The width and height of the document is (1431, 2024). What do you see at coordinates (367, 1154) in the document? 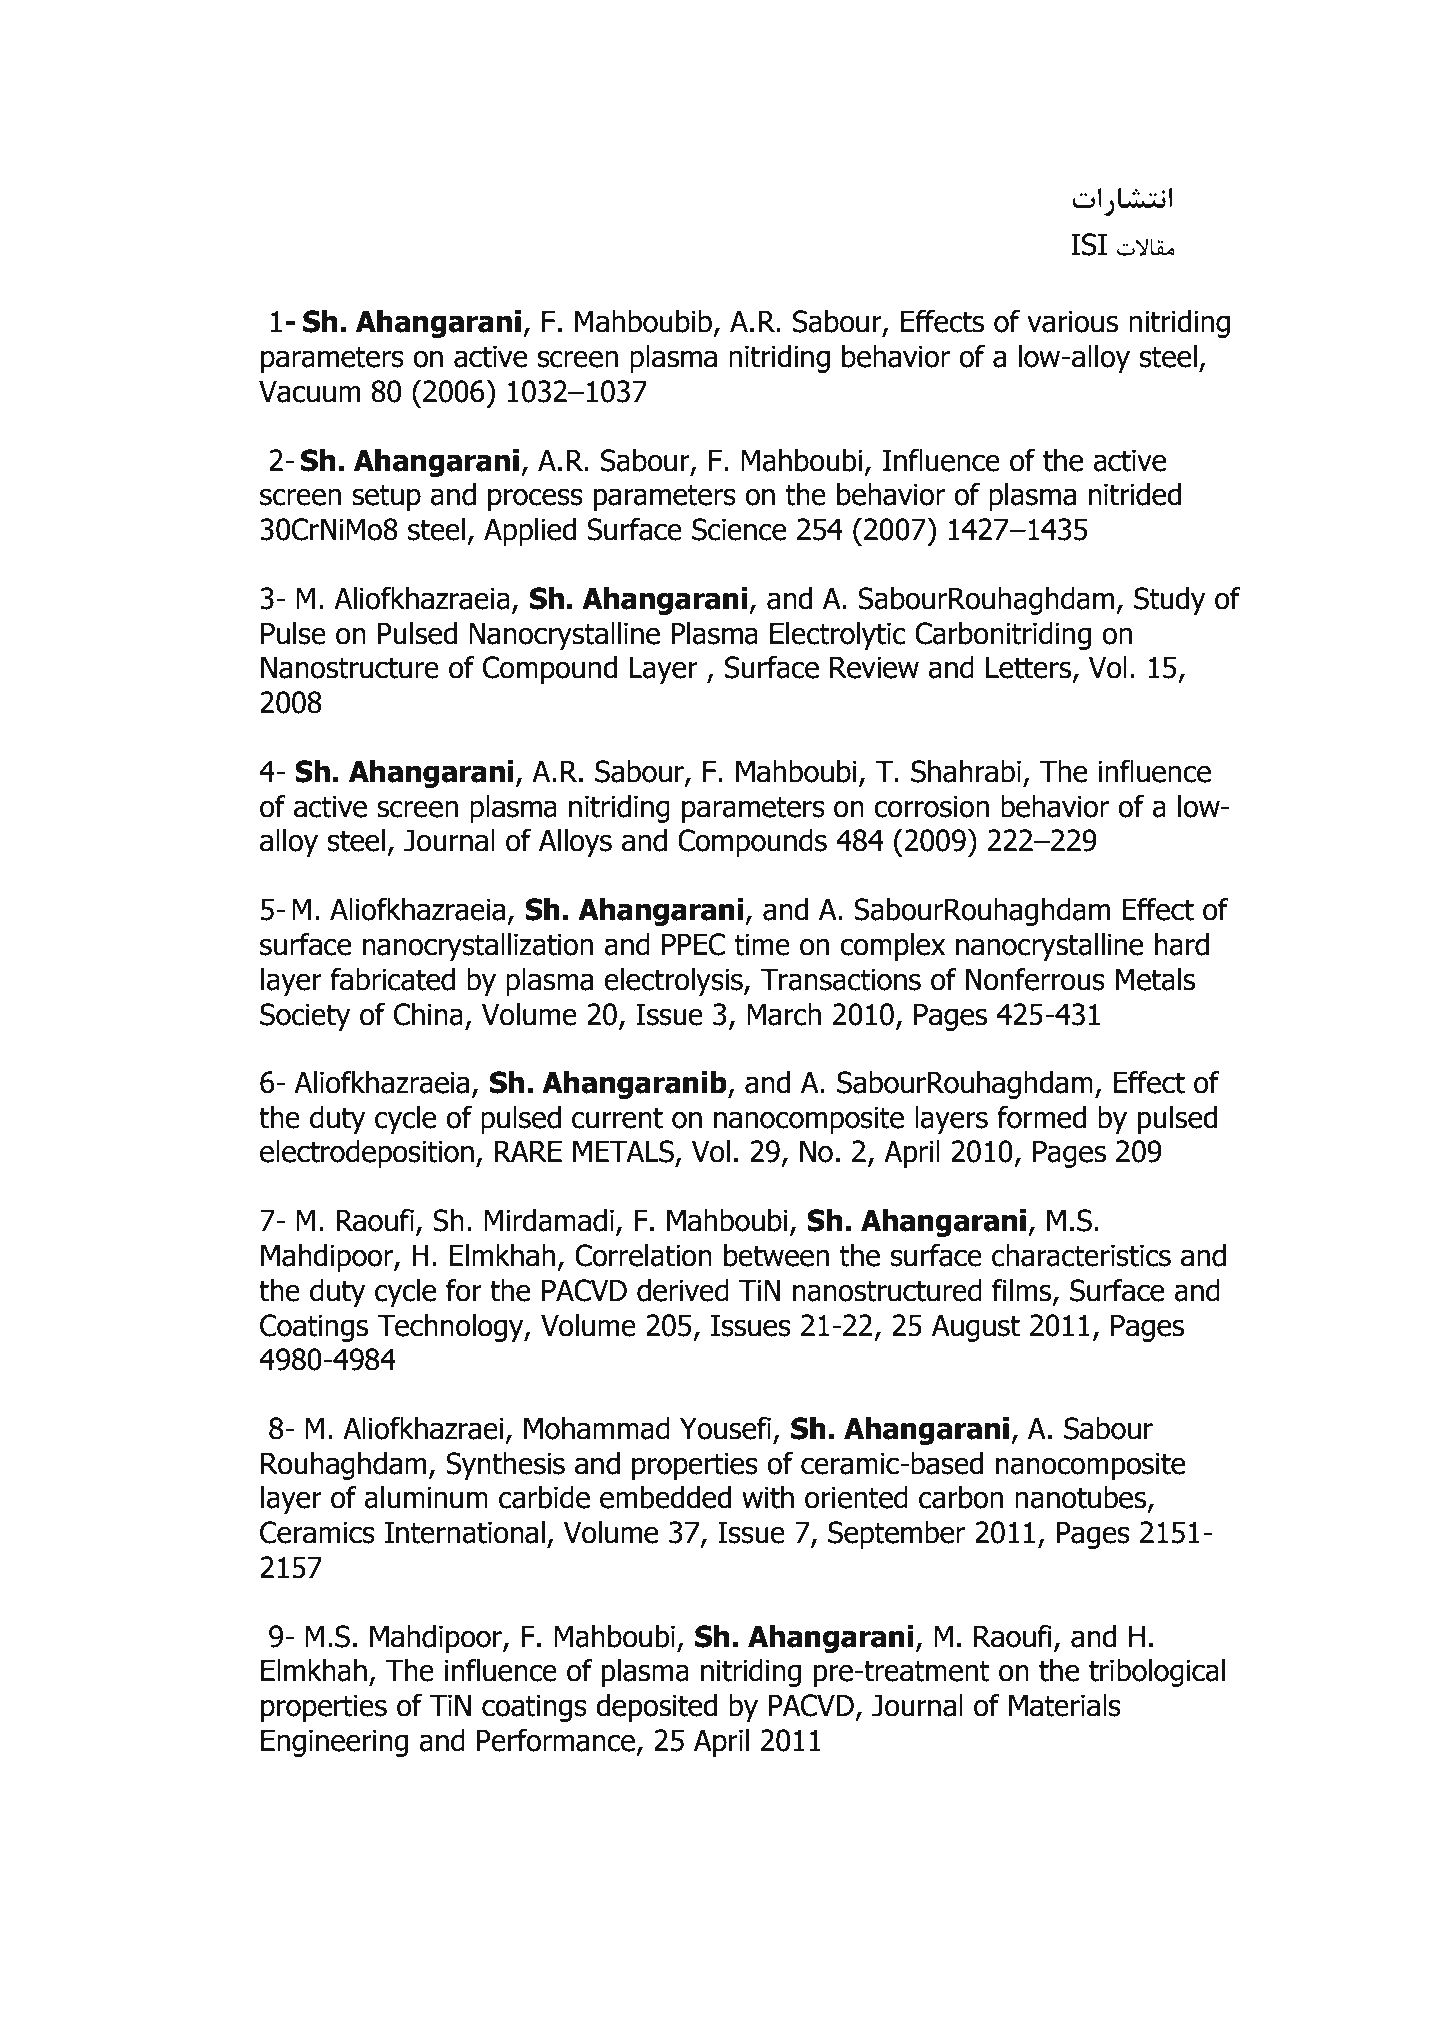
I see `electrodeposition` at bounding box center [367, 1154].
